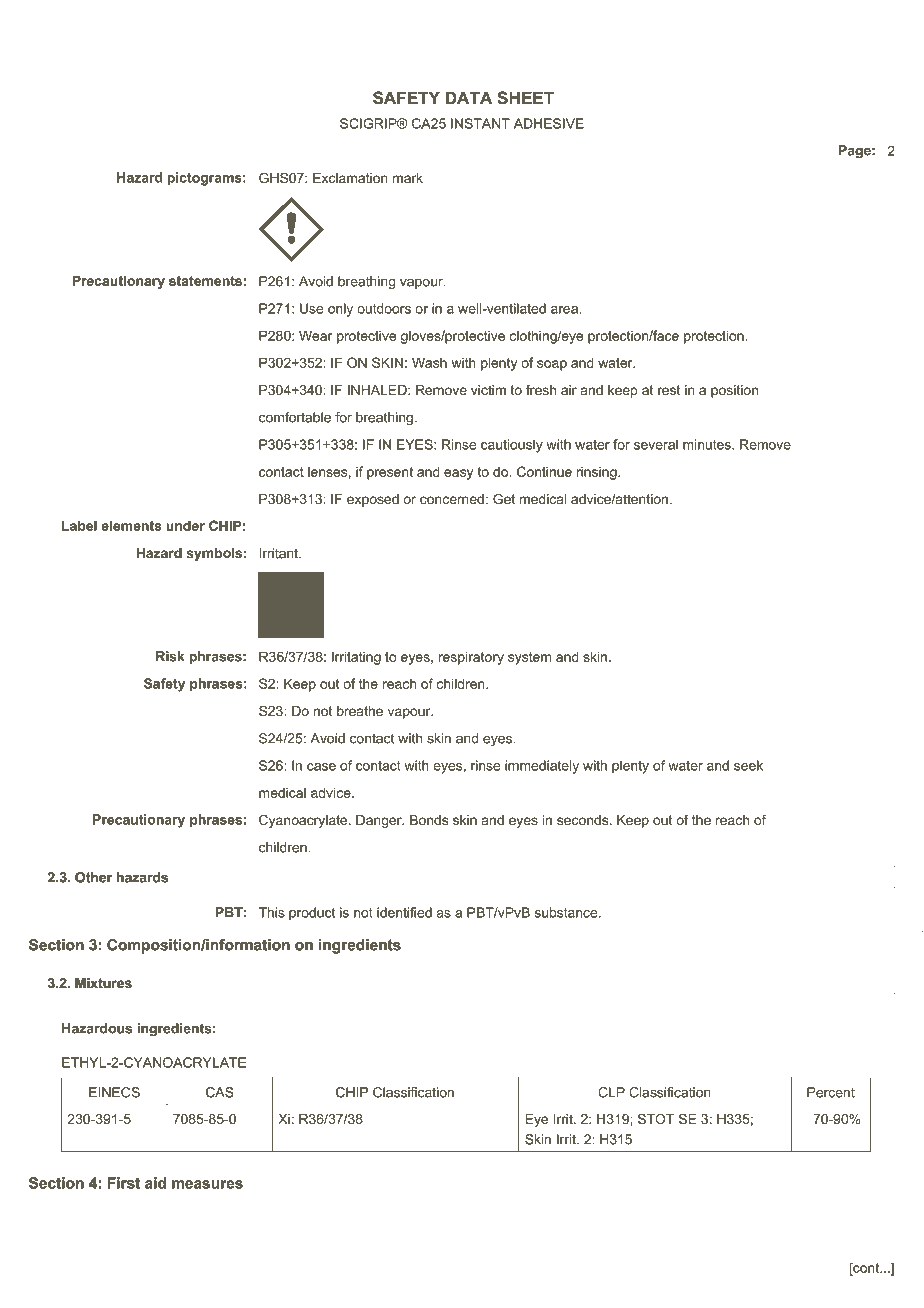  Describe the element at coordinates (350, 178) in the screenshot. I see `Exclamation` at that location.
